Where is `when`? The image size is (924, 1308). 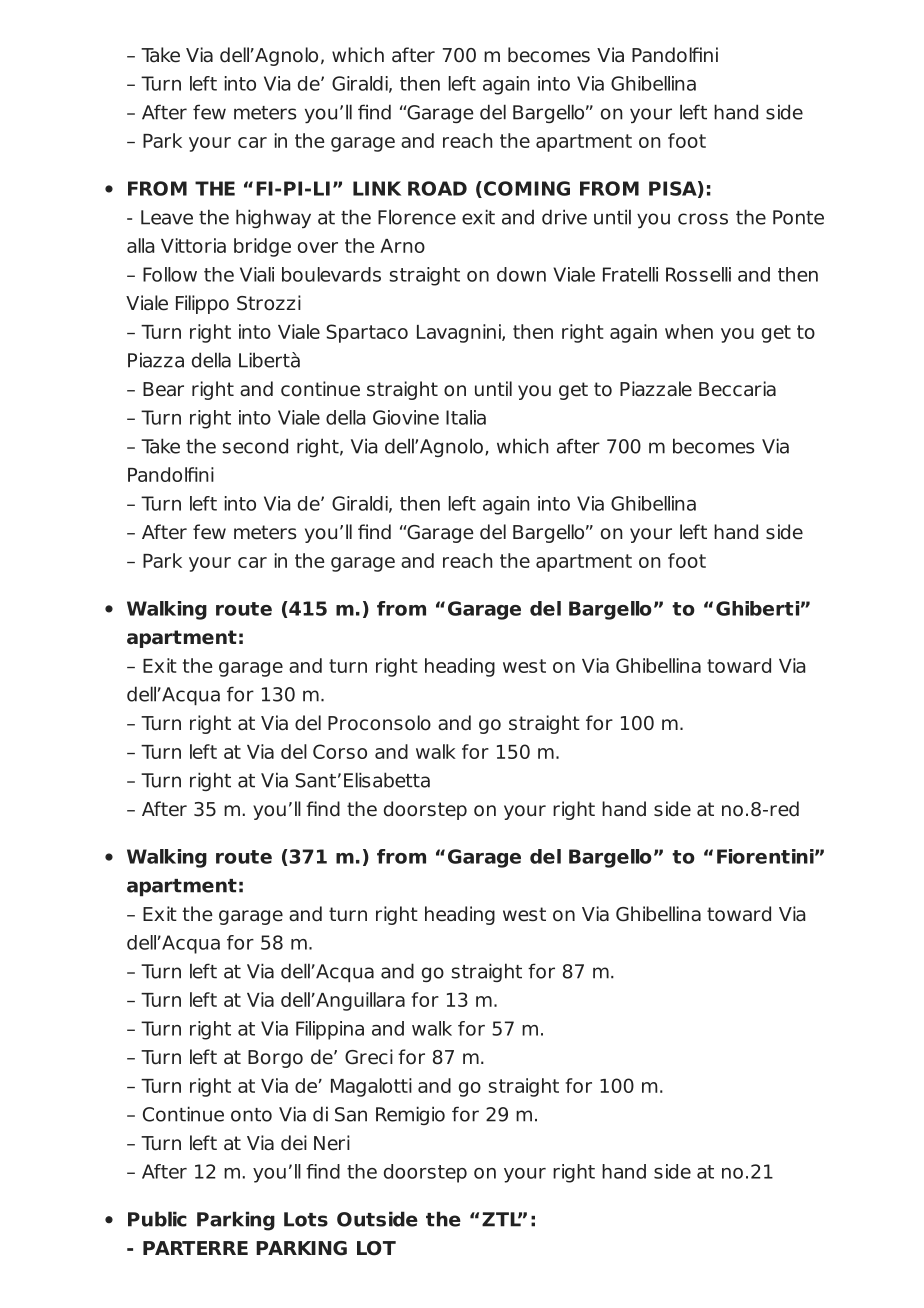 when is located at coordinates (689, 331).
